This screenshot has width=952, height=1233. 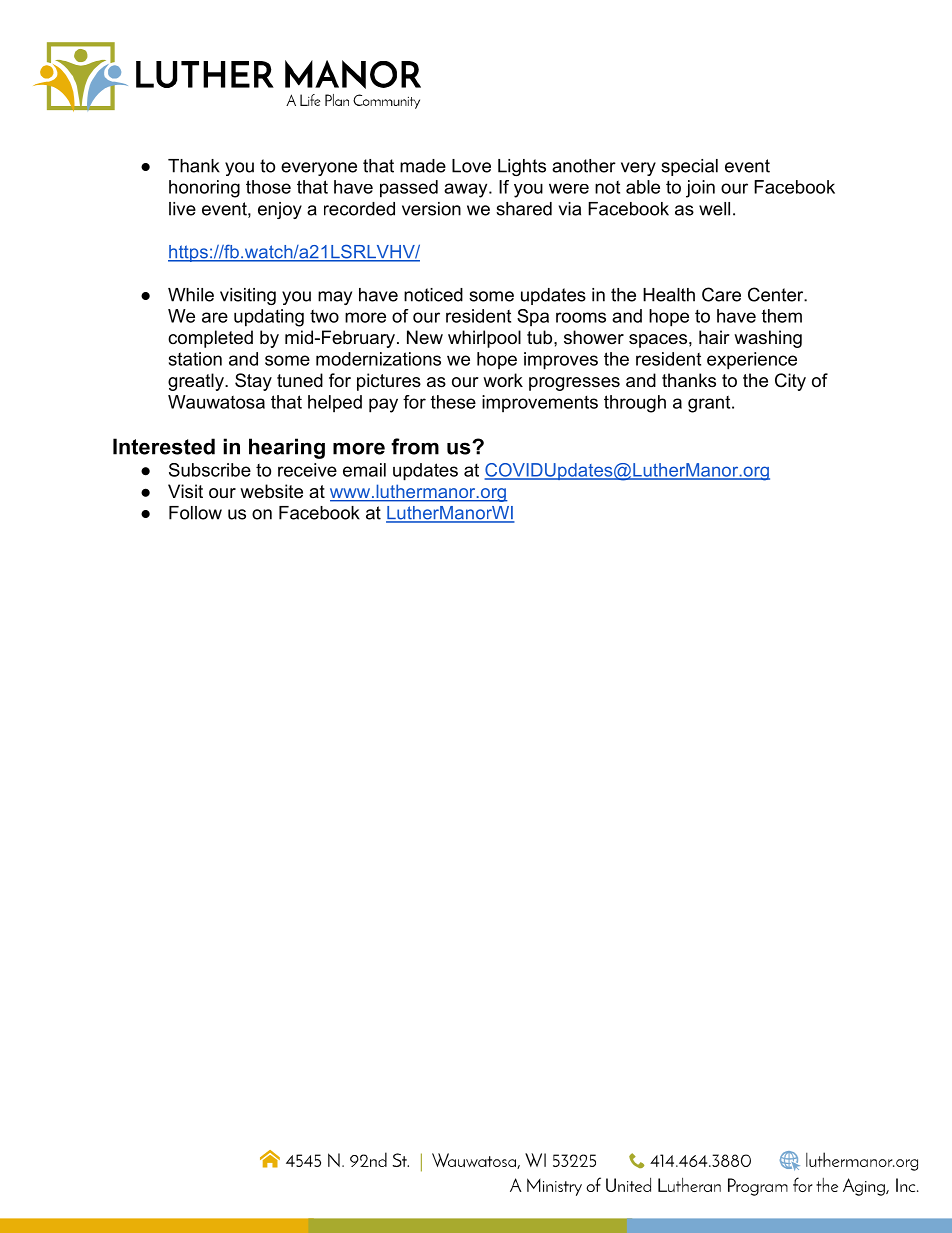 What do you see at coordinates (271, 491) in the screenshot?
I see `website` at bounding box center [271, 491].
